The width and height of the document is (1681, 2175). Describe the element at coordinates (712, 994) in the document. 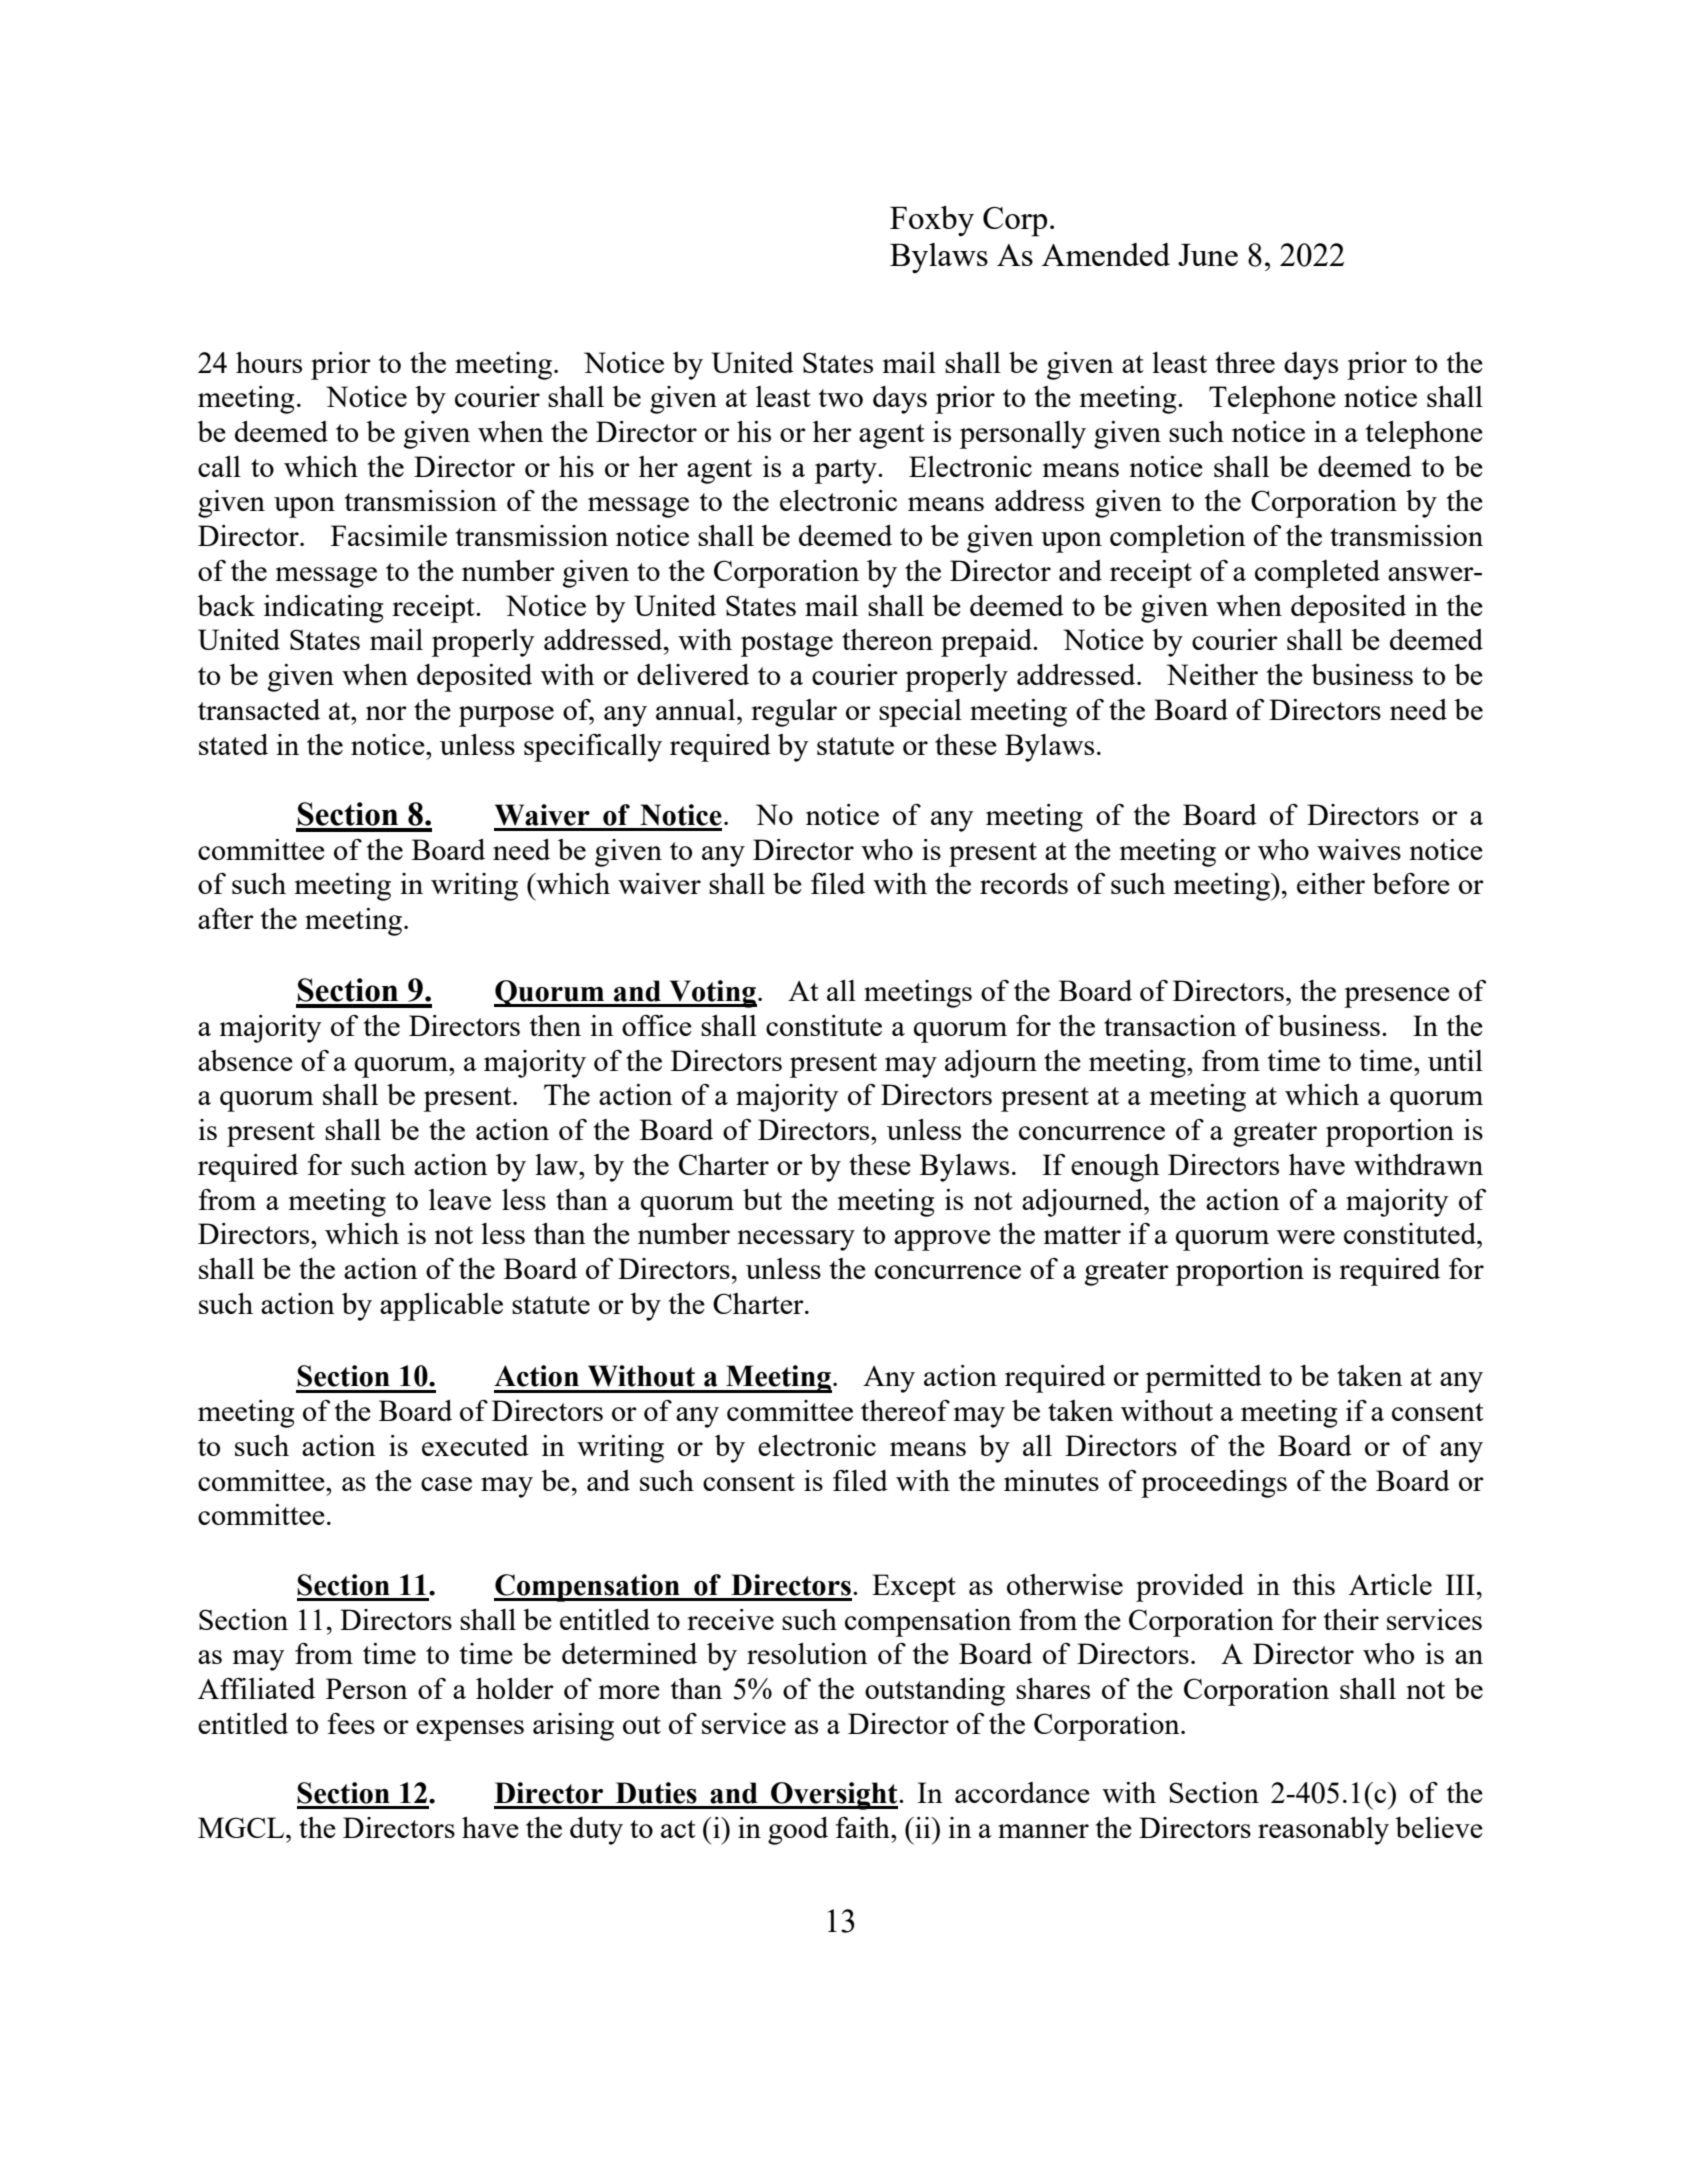

I see `Voting` at that location.
